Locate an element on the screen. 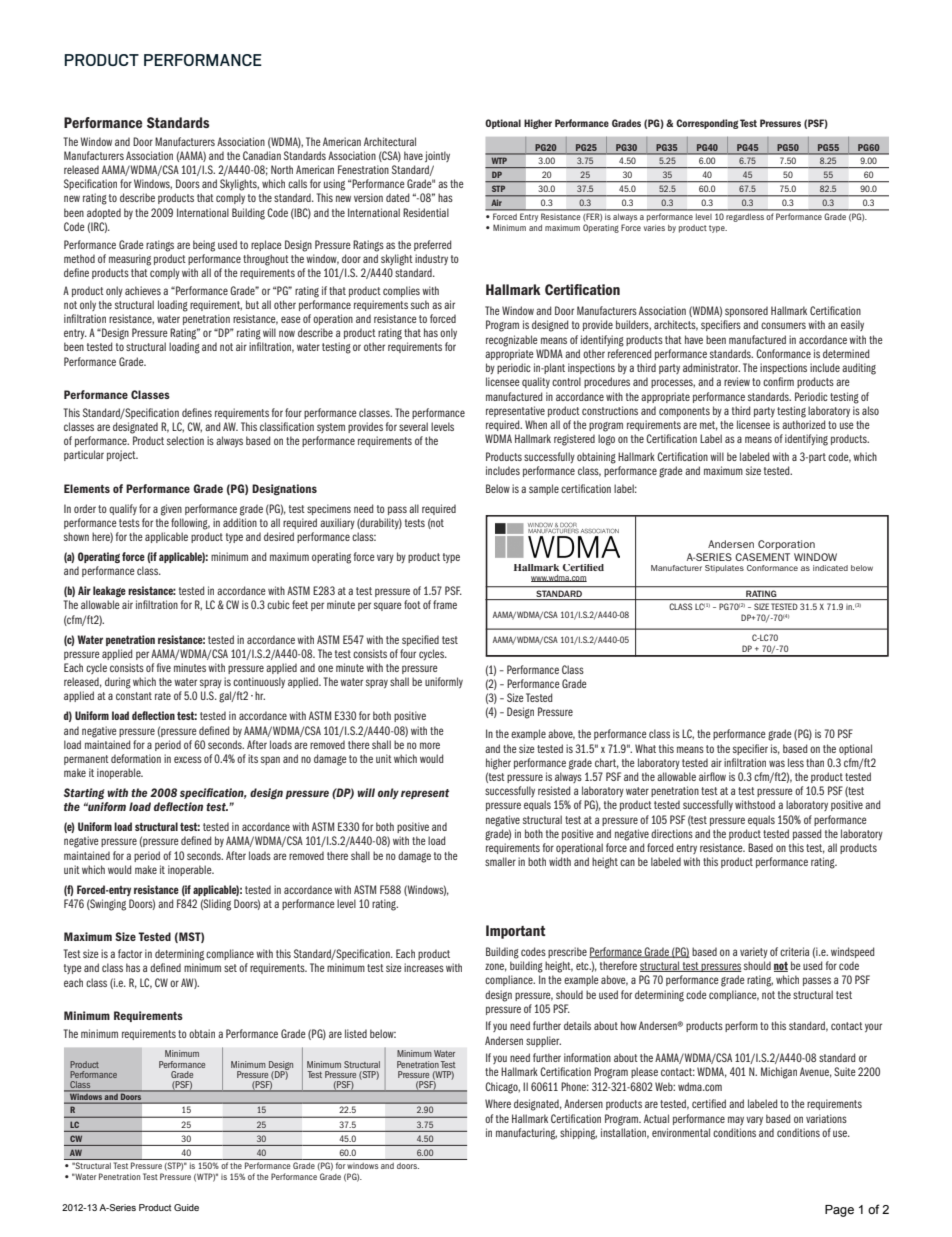 This screenshot has height=1237, width=952. Guide is located at coordinates (186, 1207).
